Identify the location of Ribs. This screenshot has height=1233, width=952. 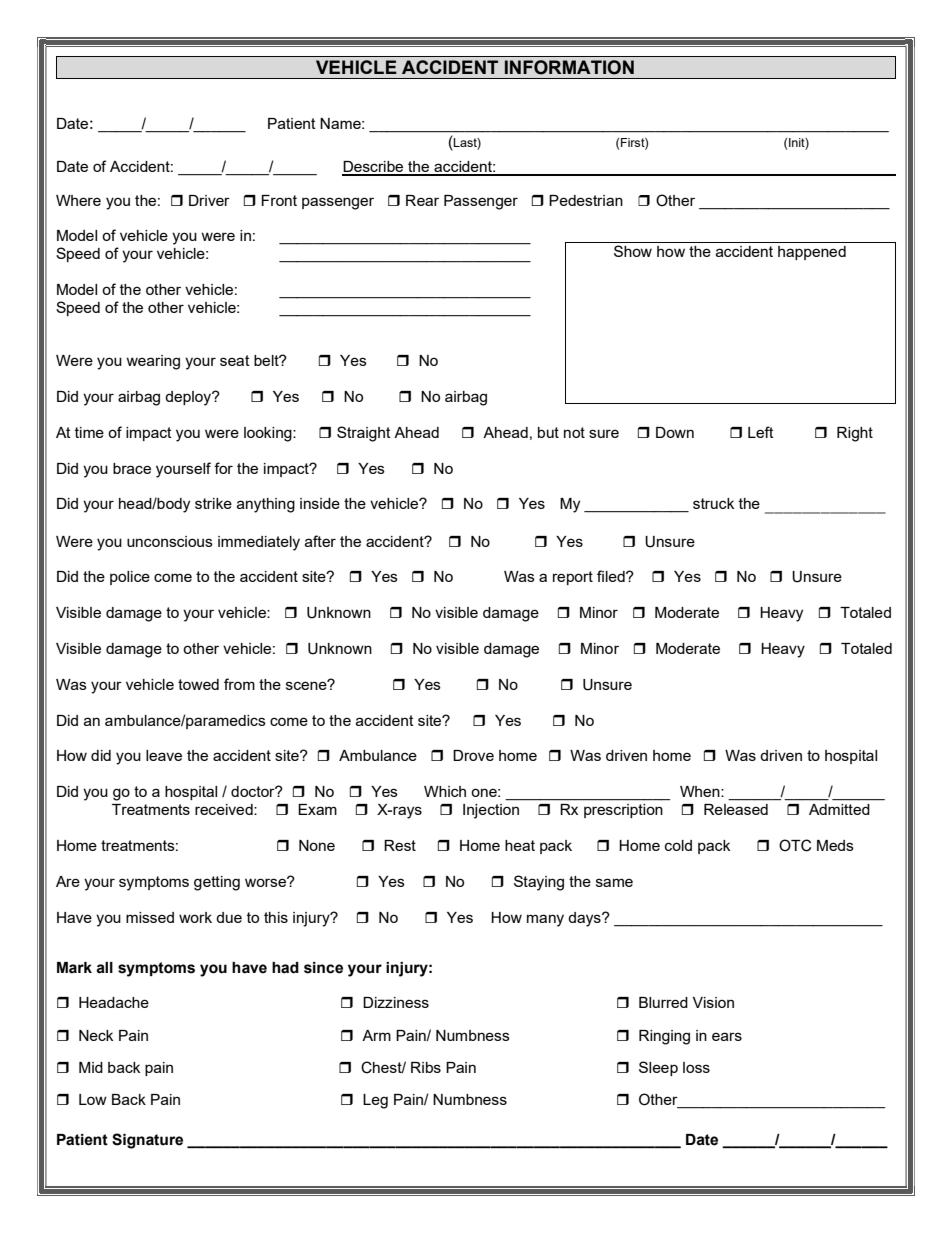
(426, 1067).
